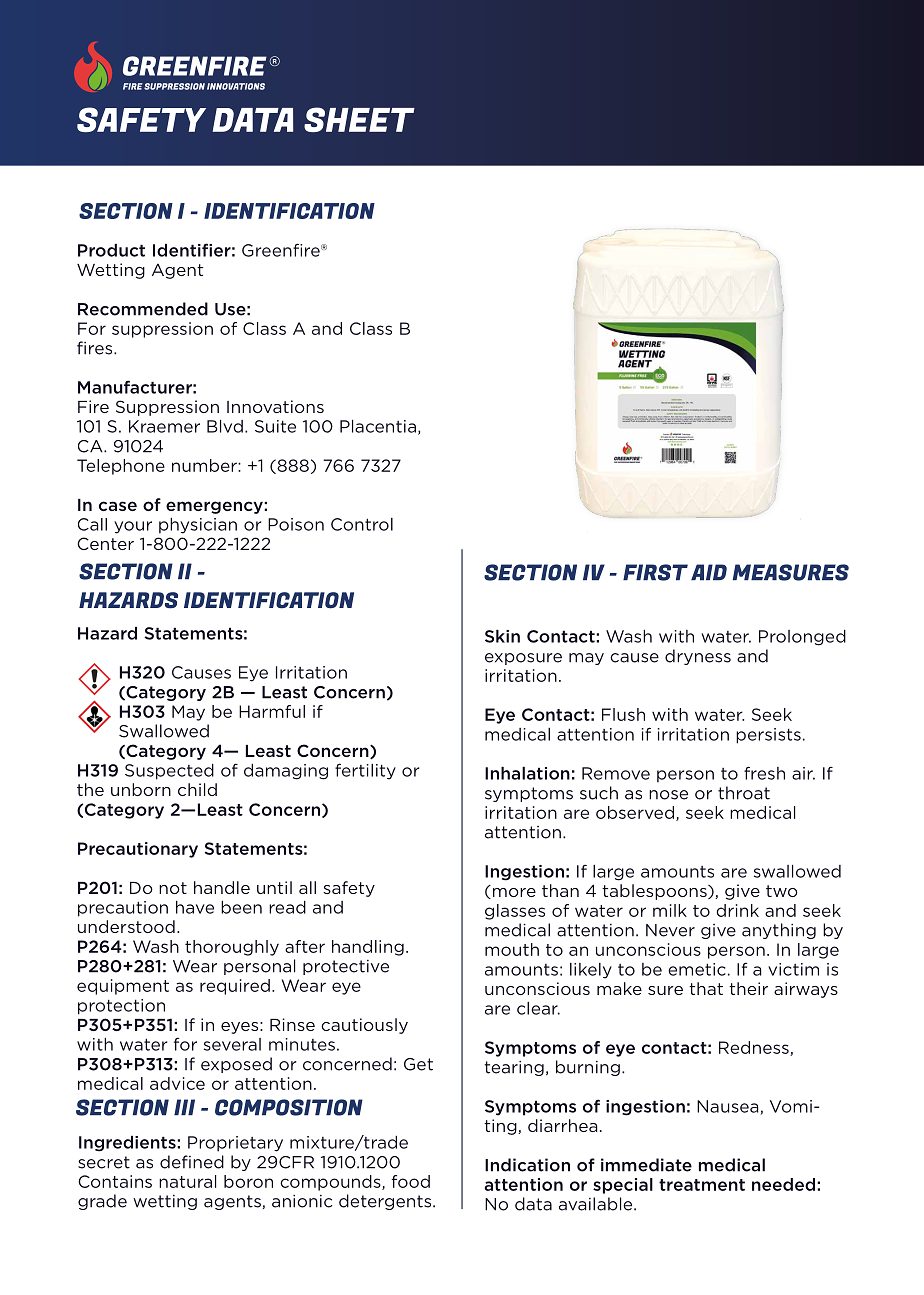 The width and height of the document is (924, 1295). I want to click on Harmful, so click(272, 711).
